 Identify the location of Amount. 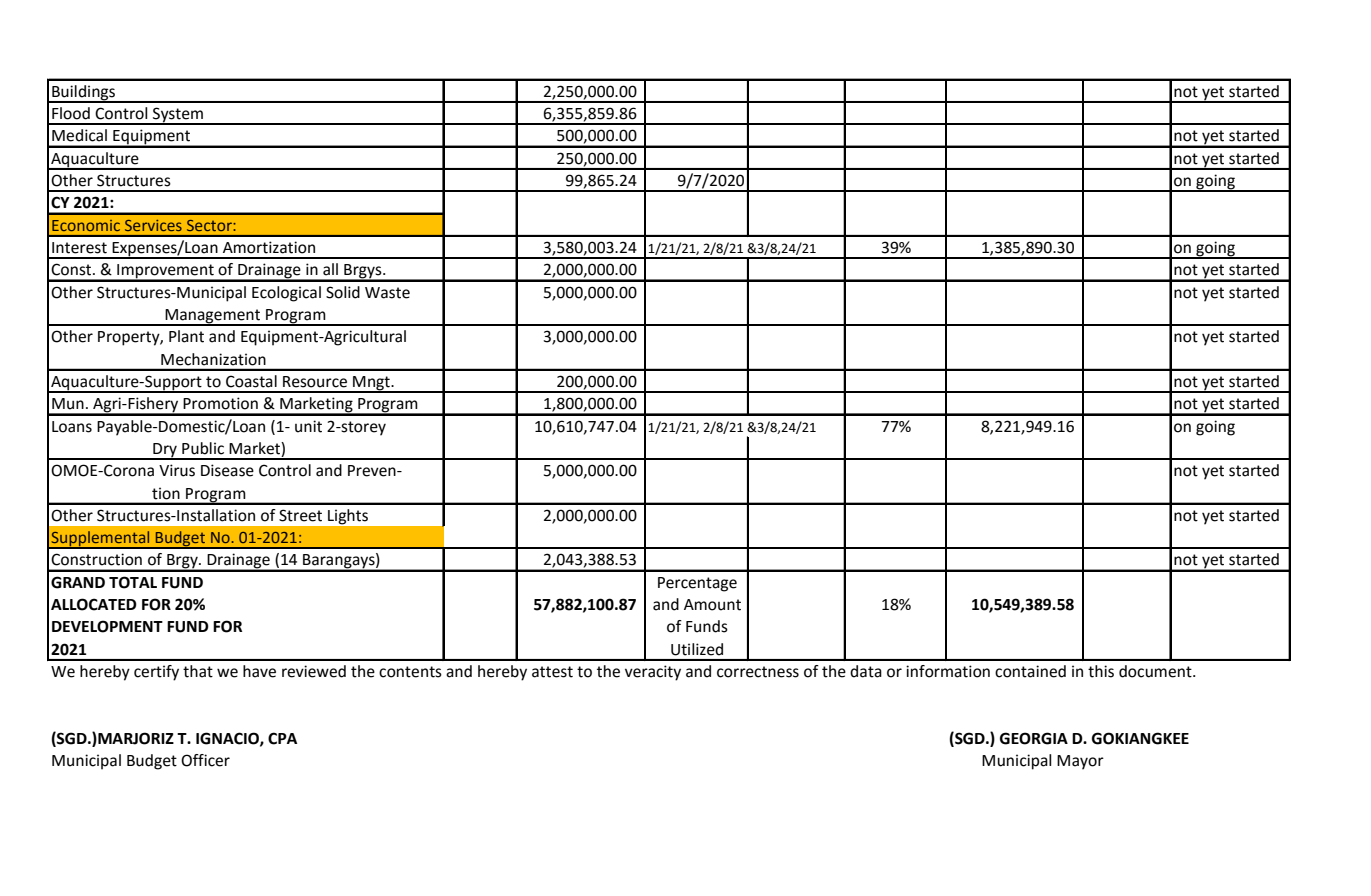
(712, 605).
